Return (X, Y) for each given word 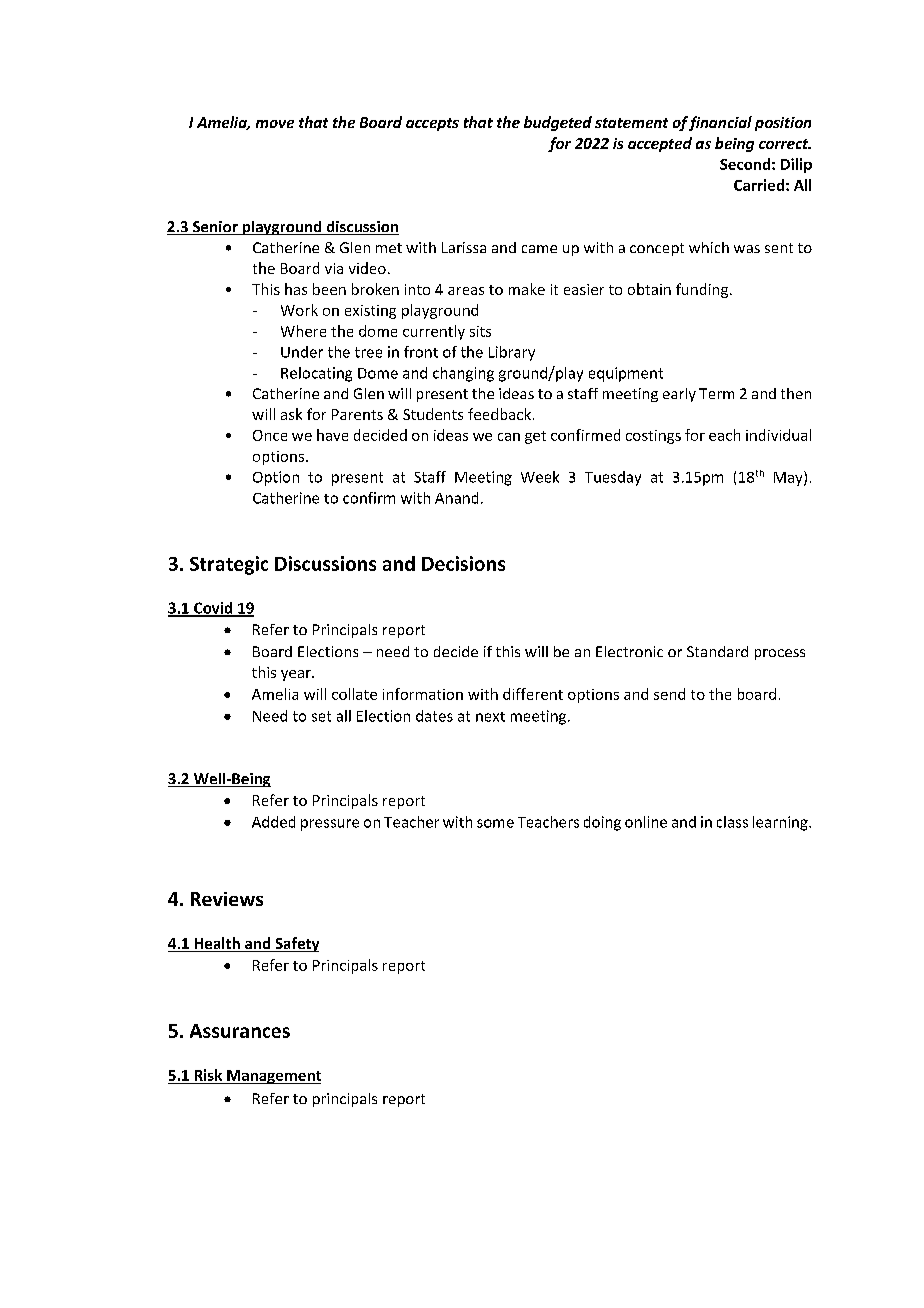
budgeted (558, 123)
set (321, 716)
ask (291, 414)
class (732, 822)
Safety (296, 944)
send (669, 694)
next (490, 717)
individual (778, 435)
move (275, 124)
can (509, 437)
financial (720, 123)
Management (273, 1077)
